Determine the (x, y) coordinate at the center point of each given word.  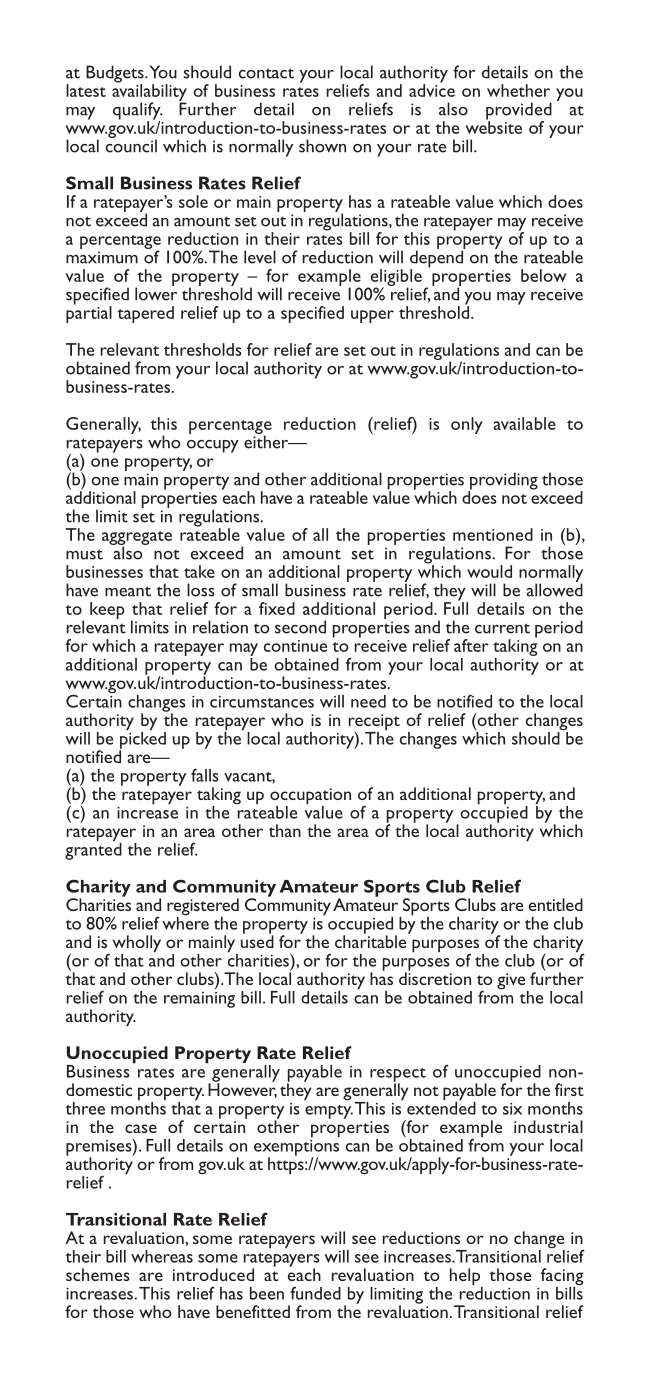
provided (519, 112)
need (368, 701)
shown (322, 146)
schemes (98, 1274)
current (502, 628)
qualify (138, 112)
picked (142, 740)
